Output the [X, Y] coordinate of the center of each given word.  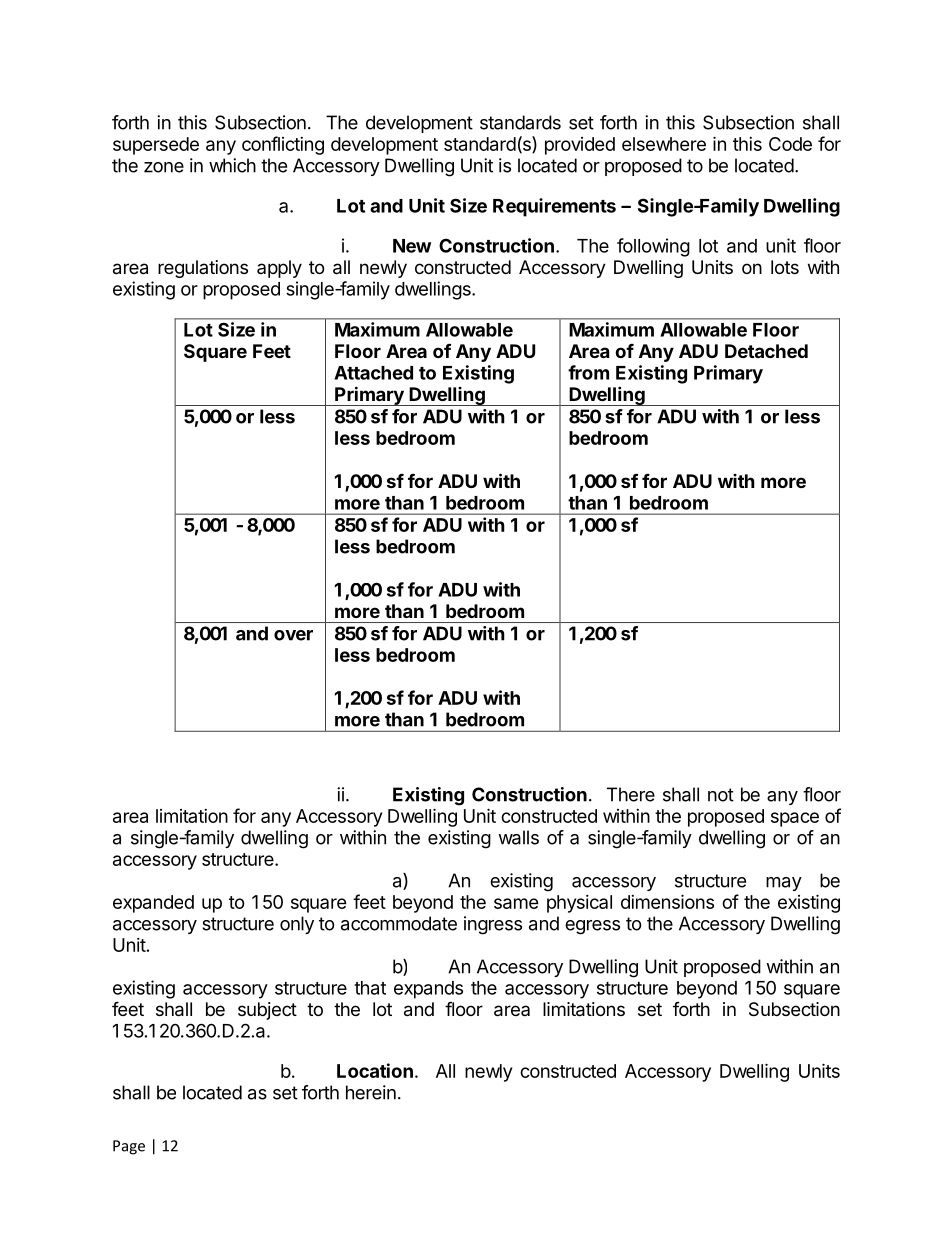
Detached [766, 351]
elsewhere [664, 144]
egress [592, 927]
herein [371, 1092]
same [516, 903]
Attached [373, 373]
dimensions [667, 901]
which [232, 165]
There [631, 794]
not [721, 795]
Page [129, 1147]
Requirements [554, 207]
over [293, 635]
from [588, 372]
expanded [153, 904]
